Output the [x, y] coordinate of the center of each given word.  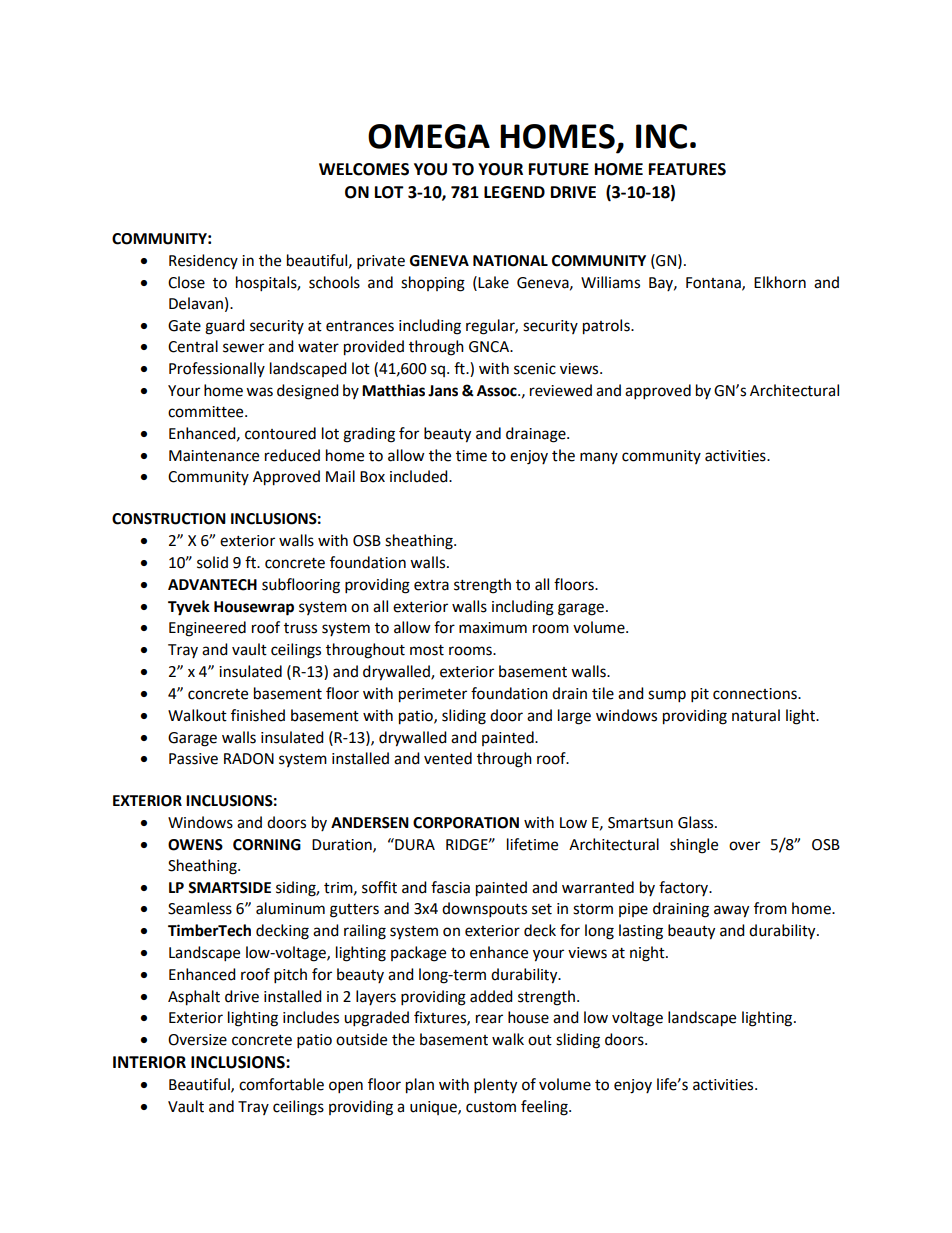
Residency [203, 261]
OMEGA [429, 136]
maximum [493, 628]
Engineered [207, 629]
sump [667, 696]
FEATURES [687, 169]
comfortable [281, 1084]
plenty [495, 1086]
